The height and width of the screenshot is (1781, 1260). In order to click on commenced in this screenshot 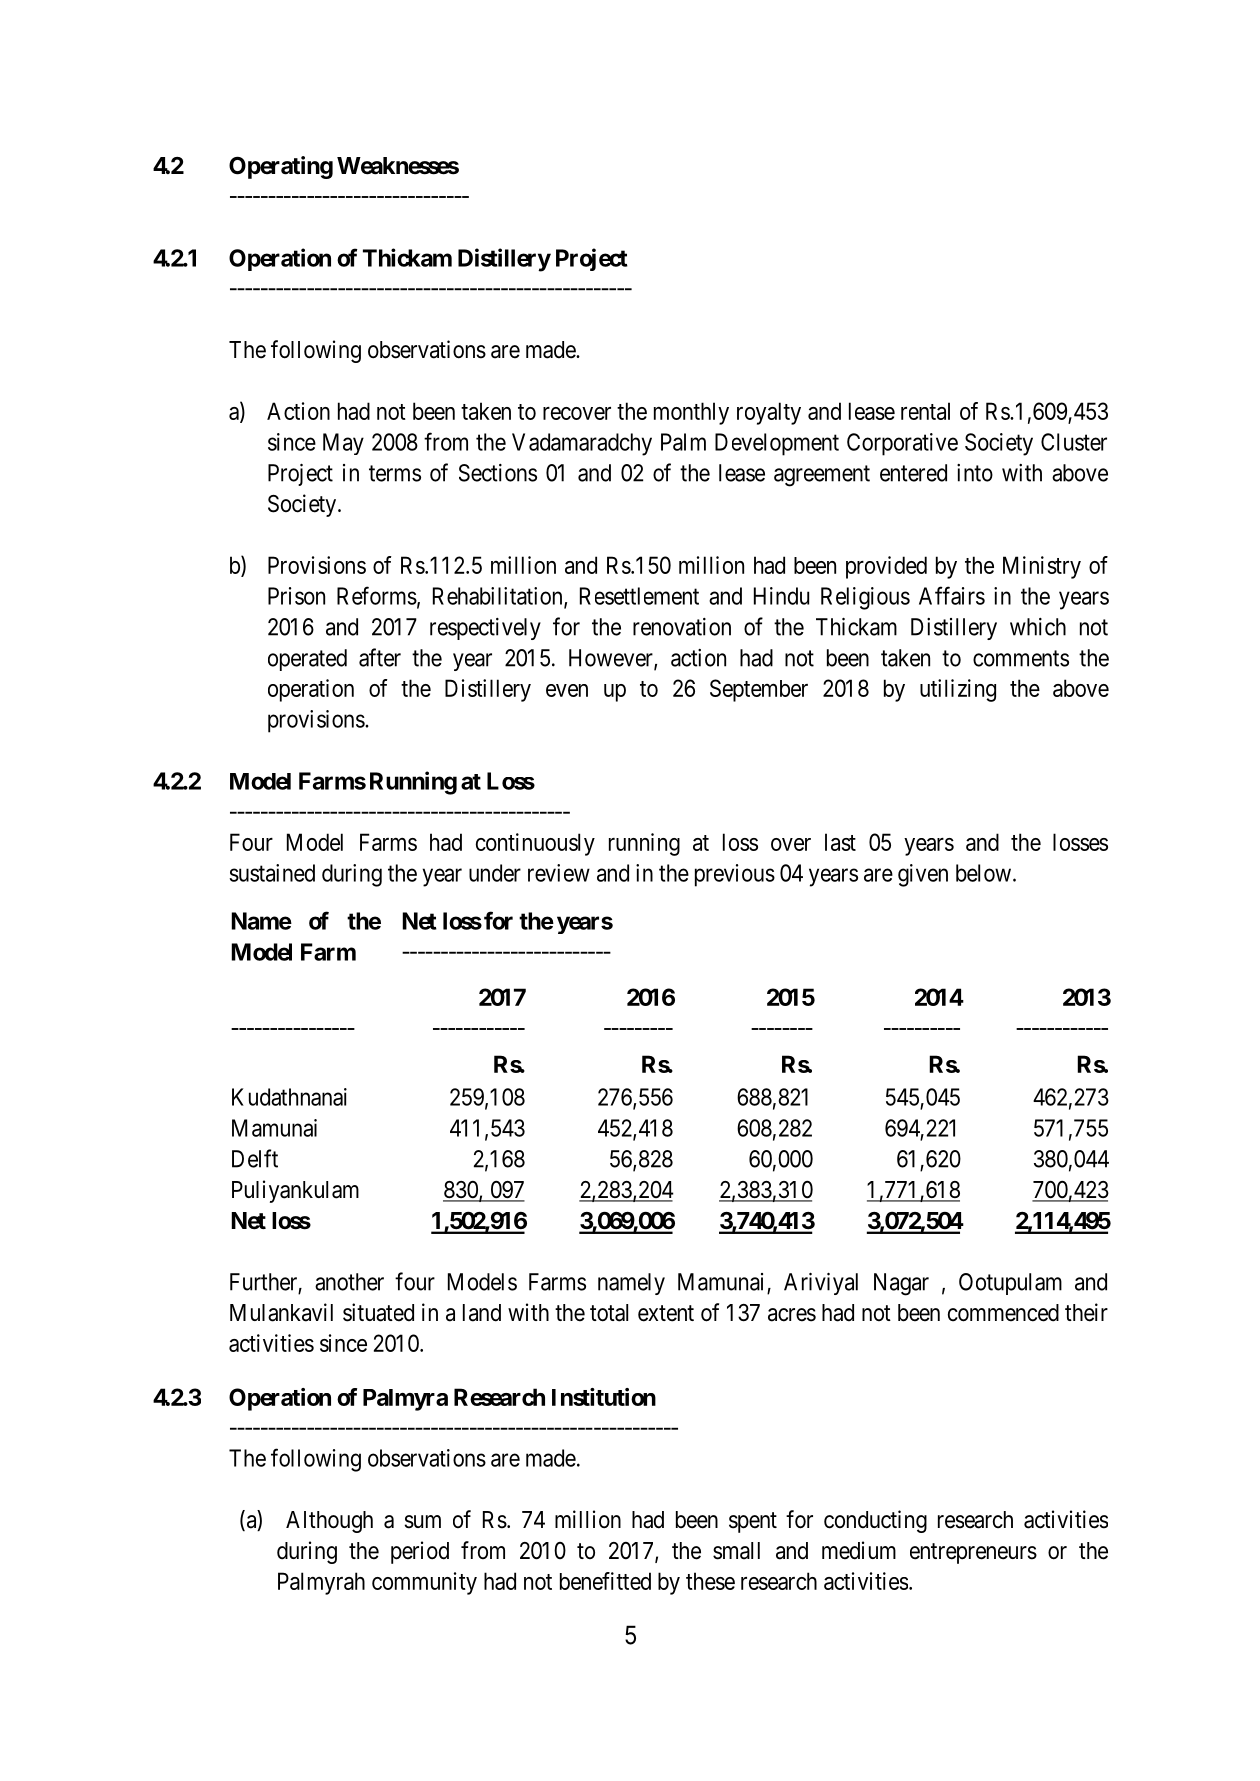, I will do `click(1003, 1313)`.
